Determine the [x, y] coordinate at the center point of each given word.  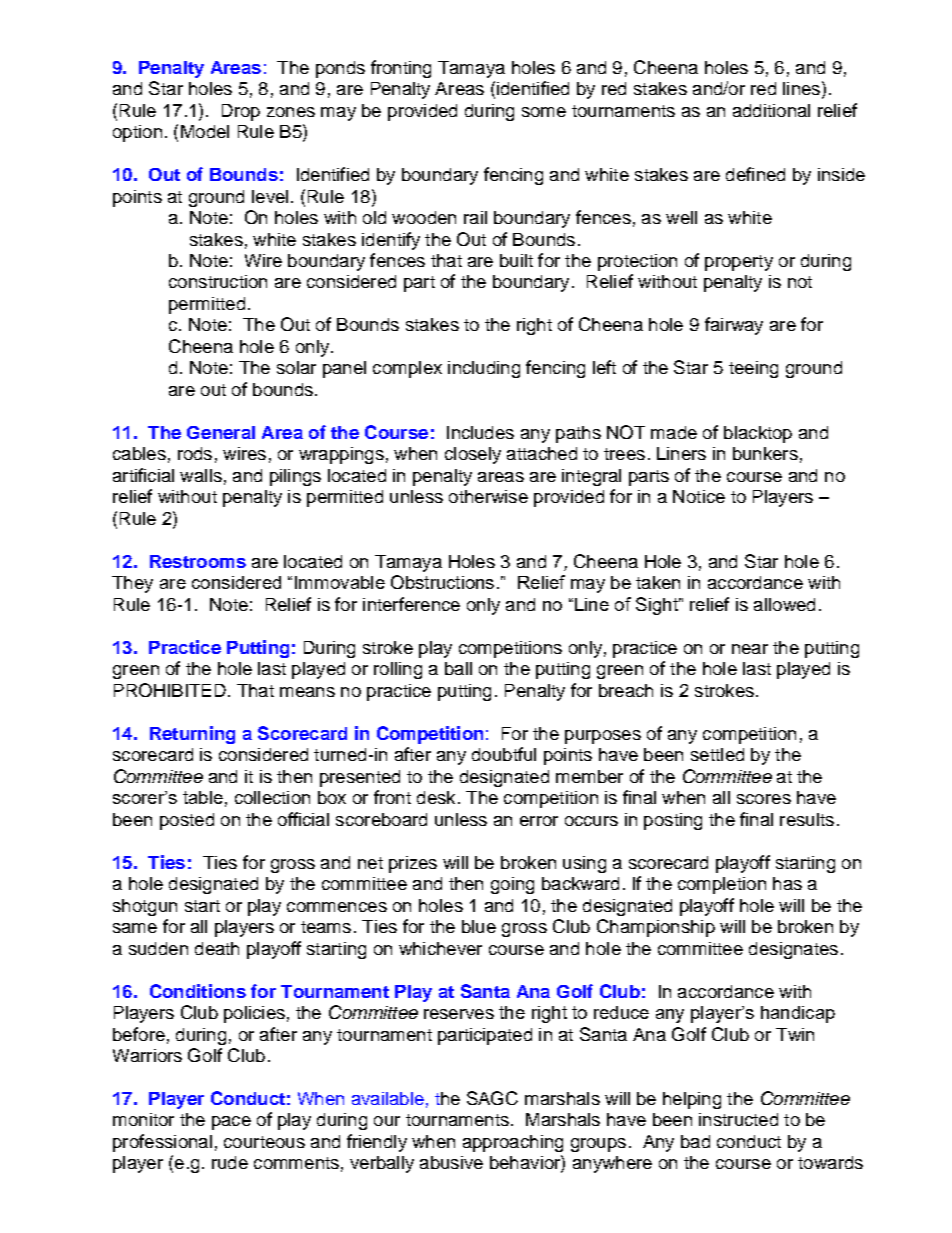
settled [717, 754]
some [544, 112]
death [217, 948]
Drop [241, 112]
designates [793, 950]
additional [771, 110]
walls [201, 475]
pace [231, 1123]
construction [218, 281]
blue [479, 926]
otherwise [488, 496]
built [516, 260]
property [739, 263]
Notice [699, 496]
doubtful [504, 754]
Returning [192, 735]
